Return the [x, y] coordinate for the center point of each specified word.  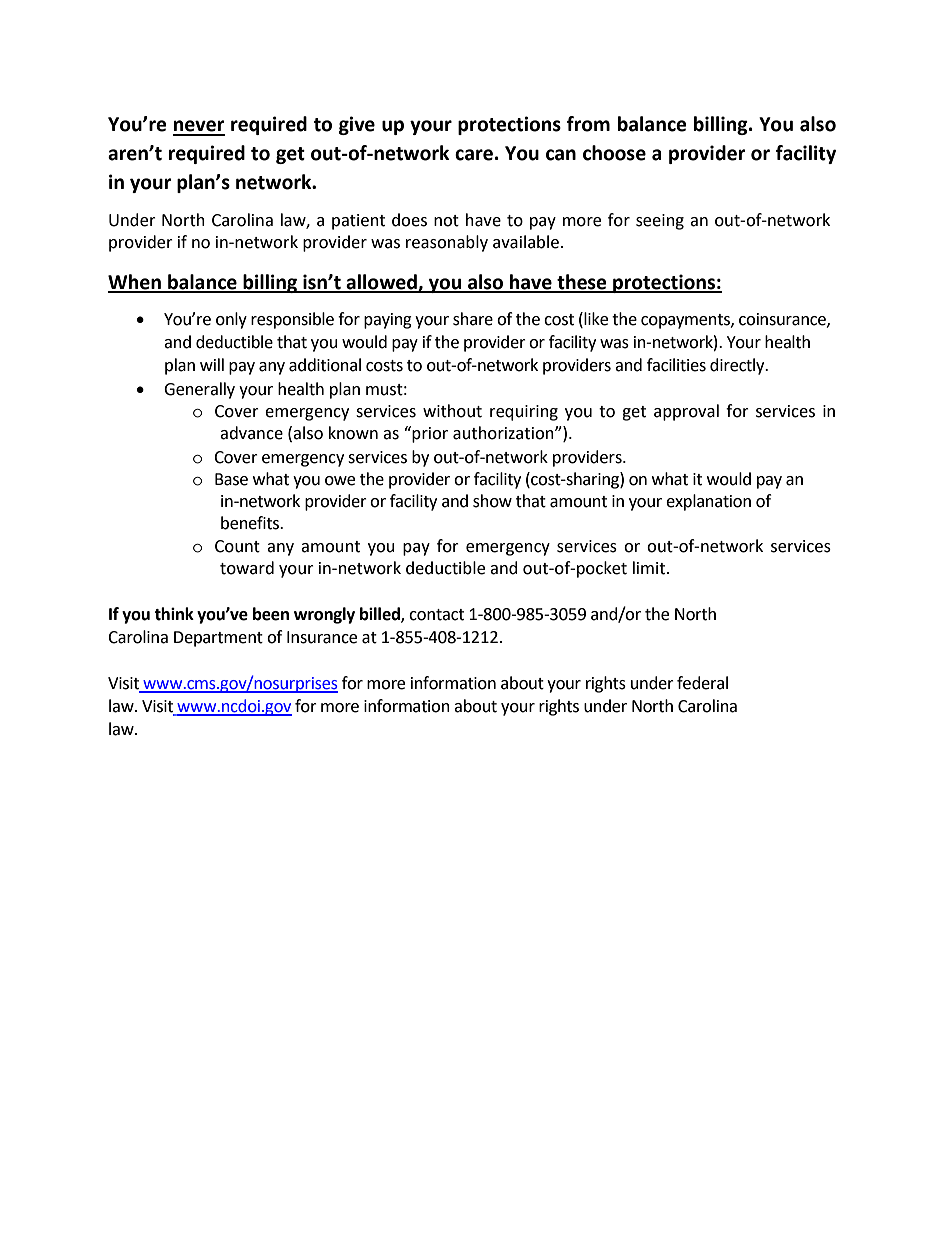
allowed [381, 283]
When [135, 283]
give [357, 125]
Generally [199, 390]
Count [237, 546]
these [582, 283]
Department [218, 639]
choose [614, 153]
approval [686, 412]
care [474, 155]
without [452, 411]
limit [650, 568]
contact [436, 615]
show [492, 501]
